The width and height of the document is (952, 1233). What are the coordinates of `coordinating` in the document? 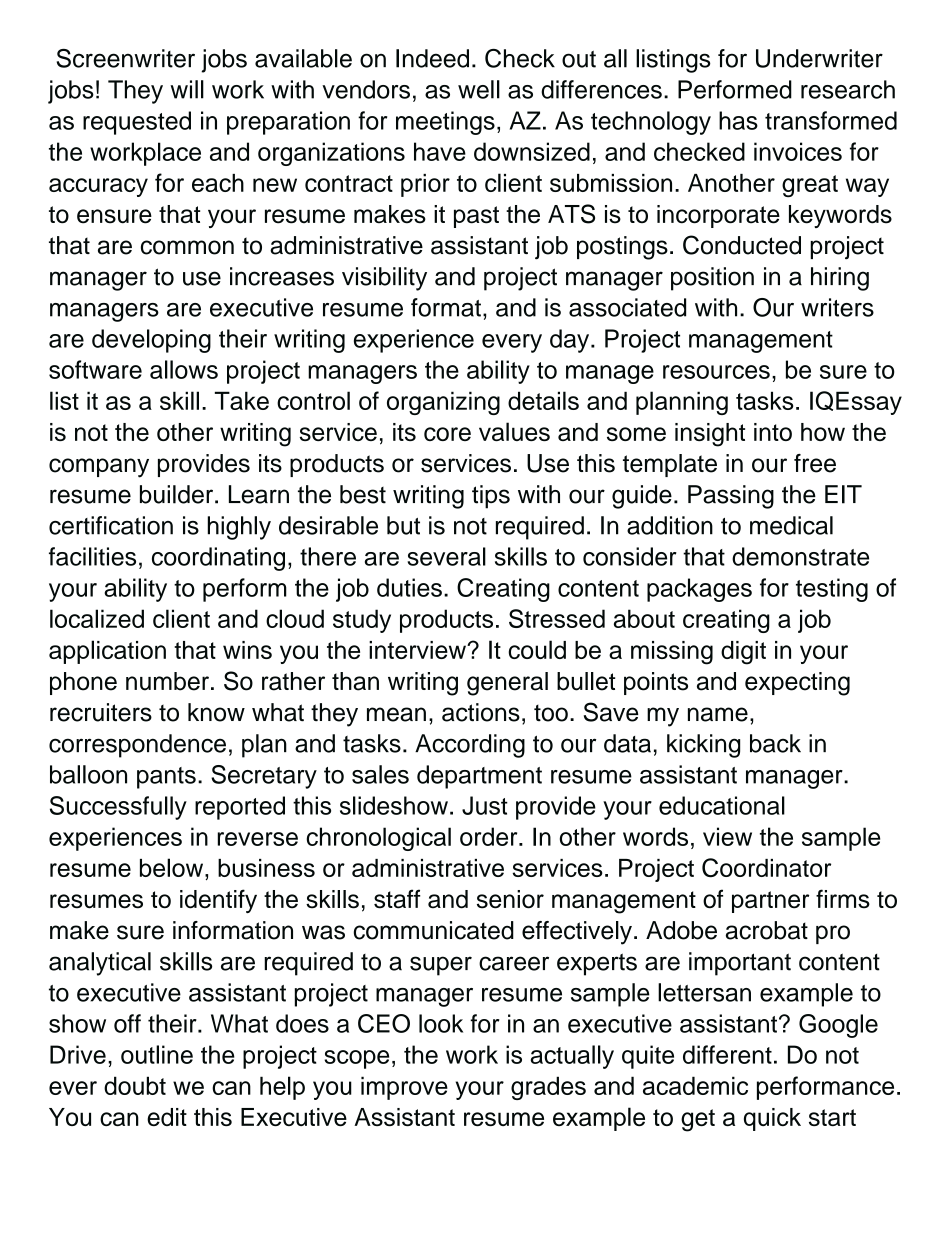 It's located at (218, 559).
